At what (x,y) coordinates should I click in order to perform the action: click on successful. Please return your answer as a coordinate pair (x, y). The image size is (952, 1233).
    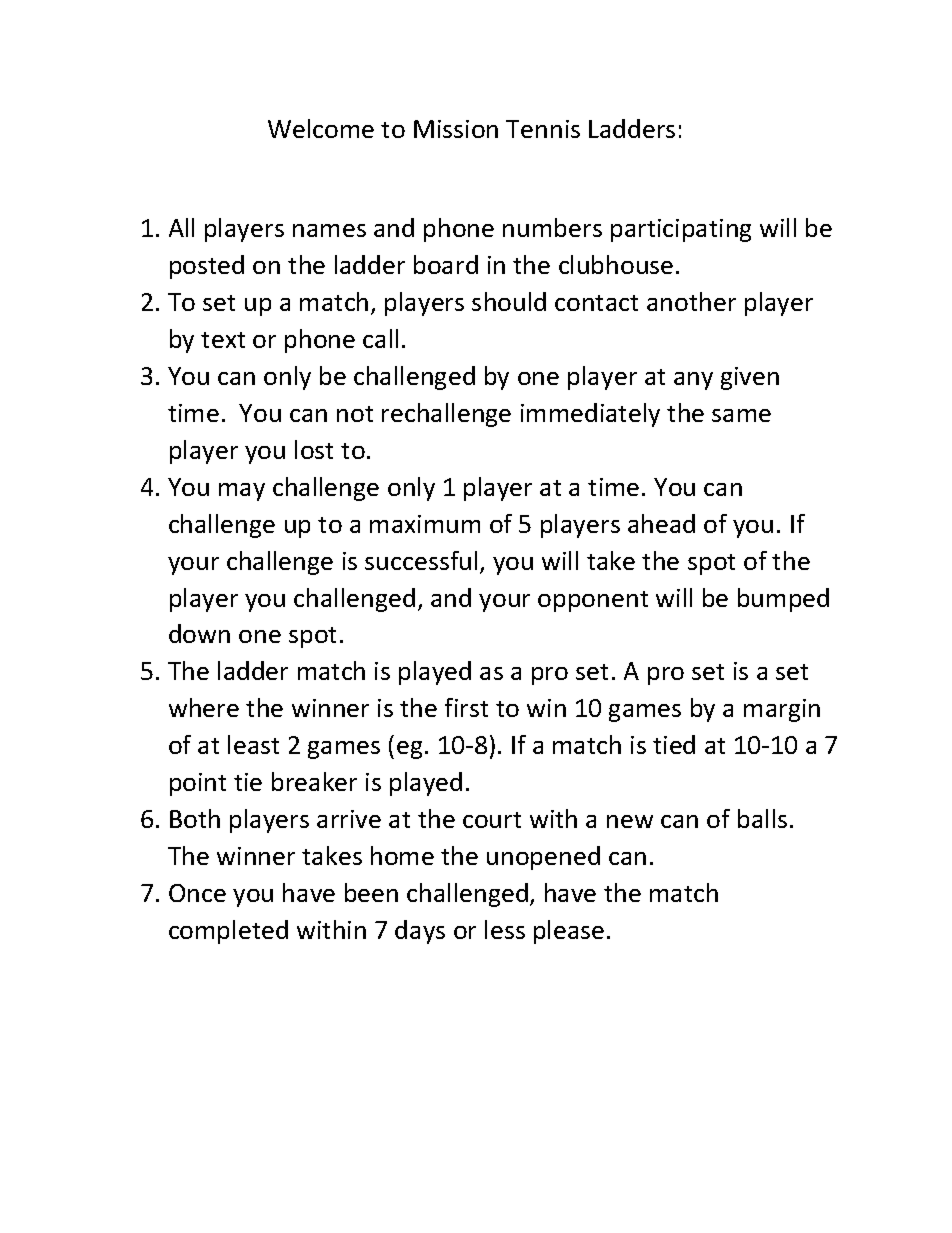
    Looking at the image, I should click on (421, 560).
